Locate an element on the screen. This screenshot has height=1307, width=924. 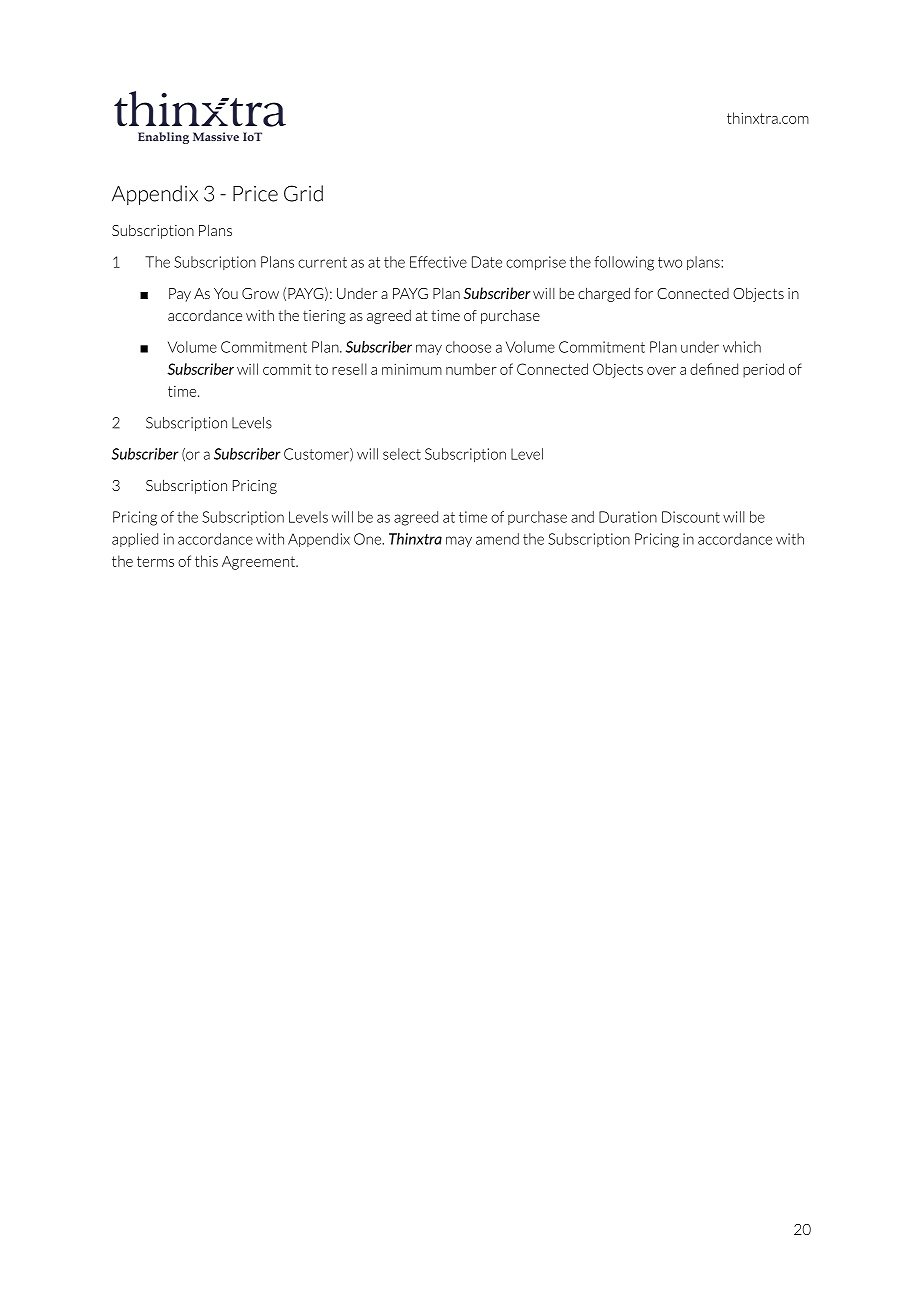
Grid is located at coordinates (303, 193).
